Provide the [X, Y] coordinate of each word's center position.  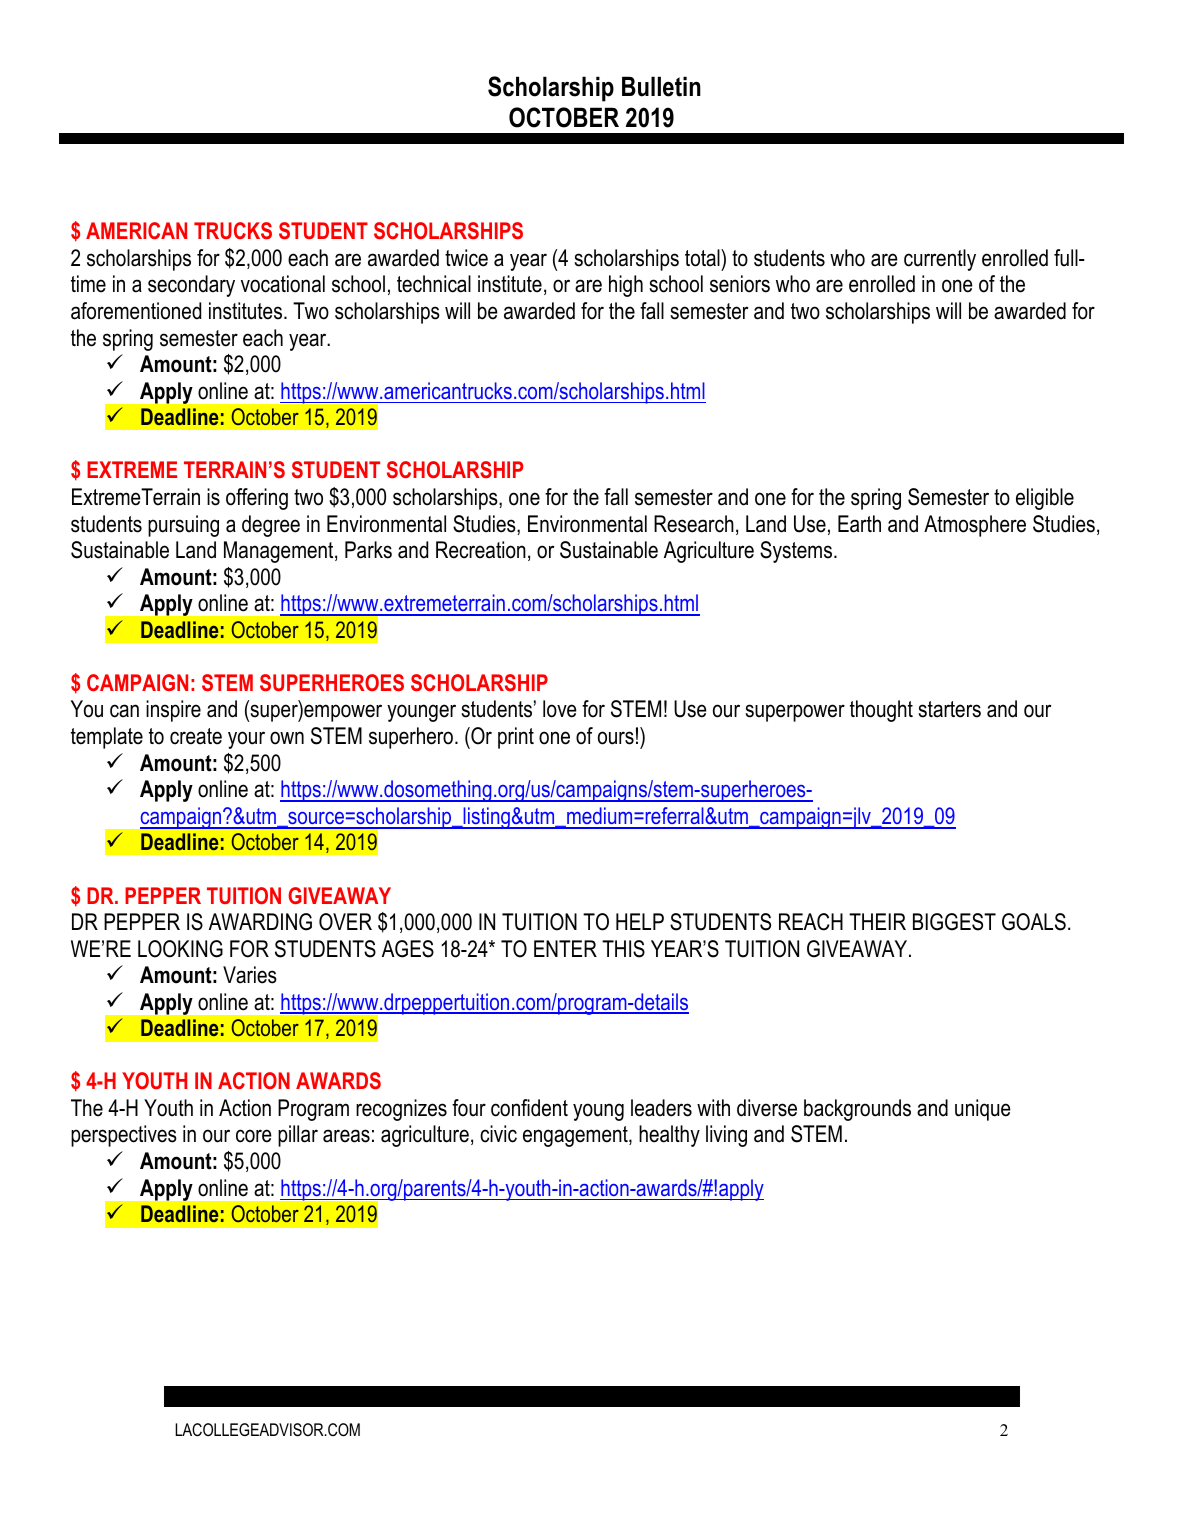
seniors [740, 284]
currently [940, 260]
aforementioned [136, 311]
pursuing [183, 526]
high [626, 286]
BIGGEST [954, 922]
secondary [191, 286]
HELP [640, 921]
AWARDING [260, 922]
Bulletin [661, 86]
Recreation [481, 550]
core [254, 1136]
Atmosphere [975, 526]
